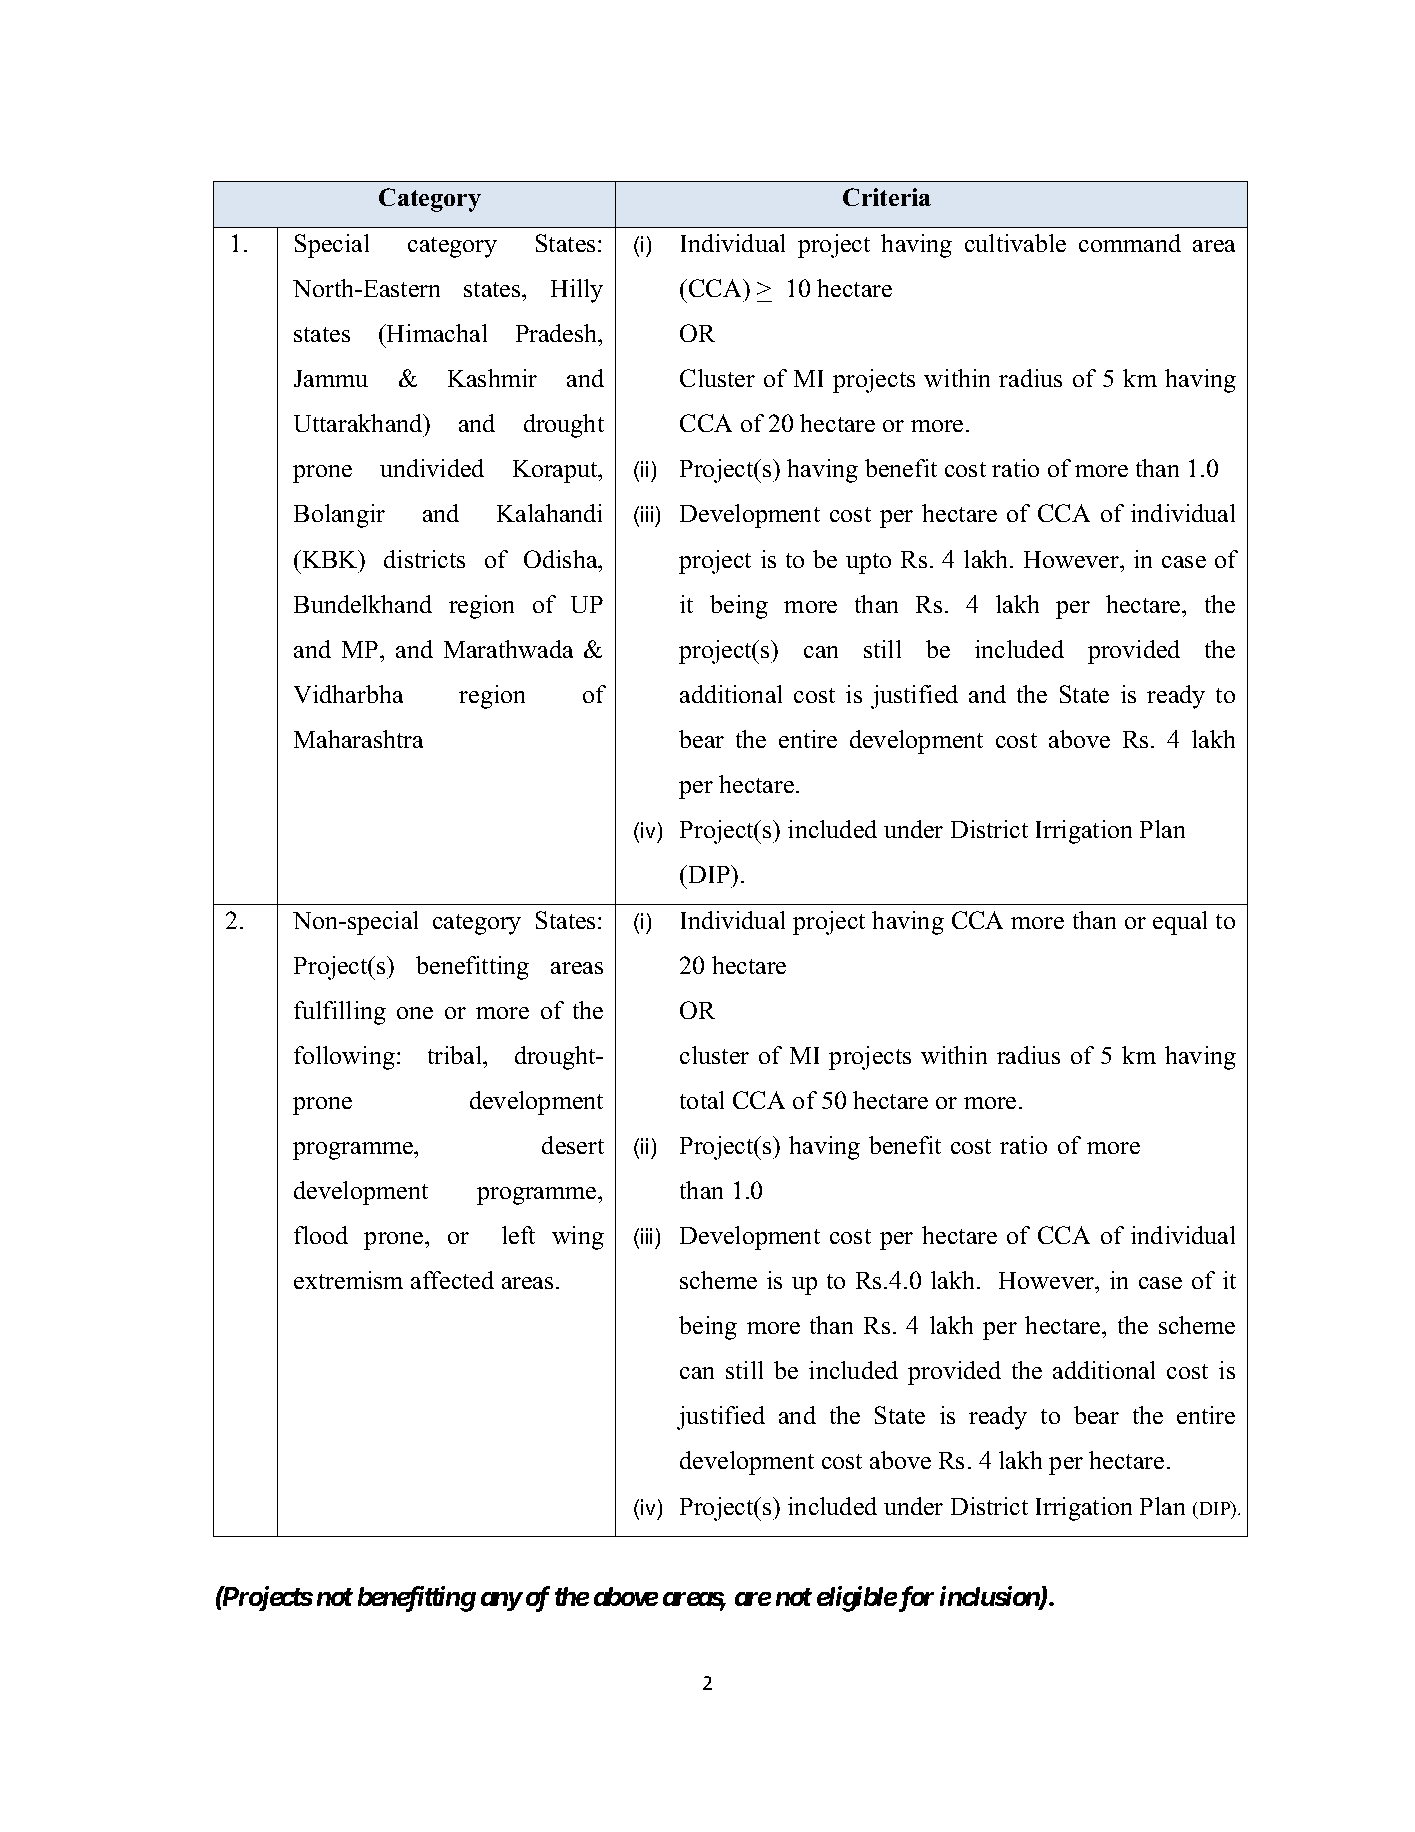 The height and width of the screenshot is (1832, 1415). I want to click on affected, so click(452, 1280).
